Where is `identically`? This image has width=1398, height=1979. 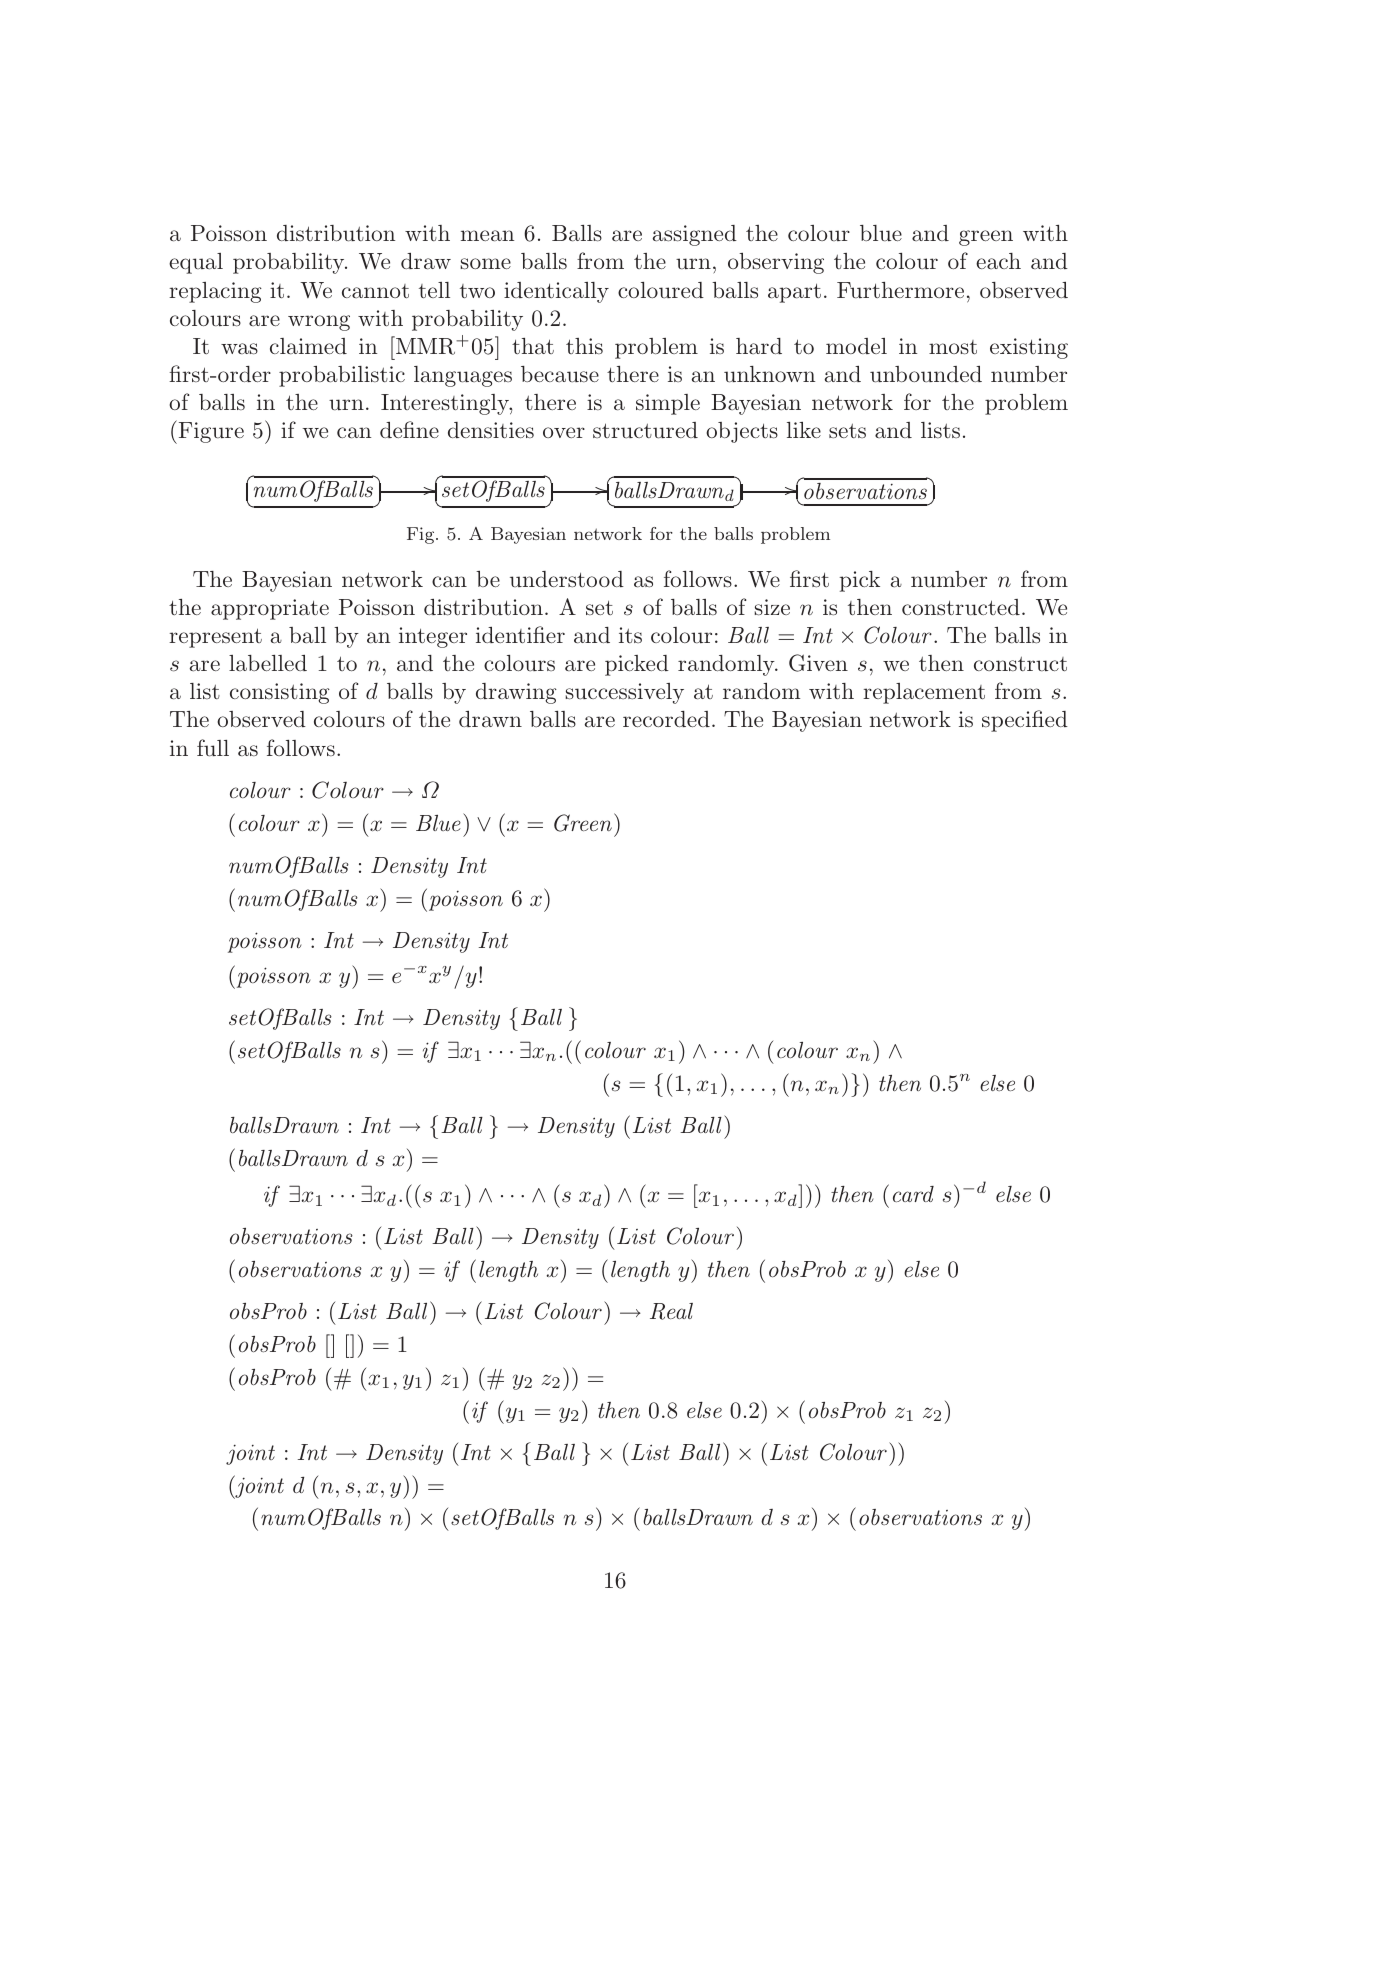
identically is located at coordinates (556, 292).
